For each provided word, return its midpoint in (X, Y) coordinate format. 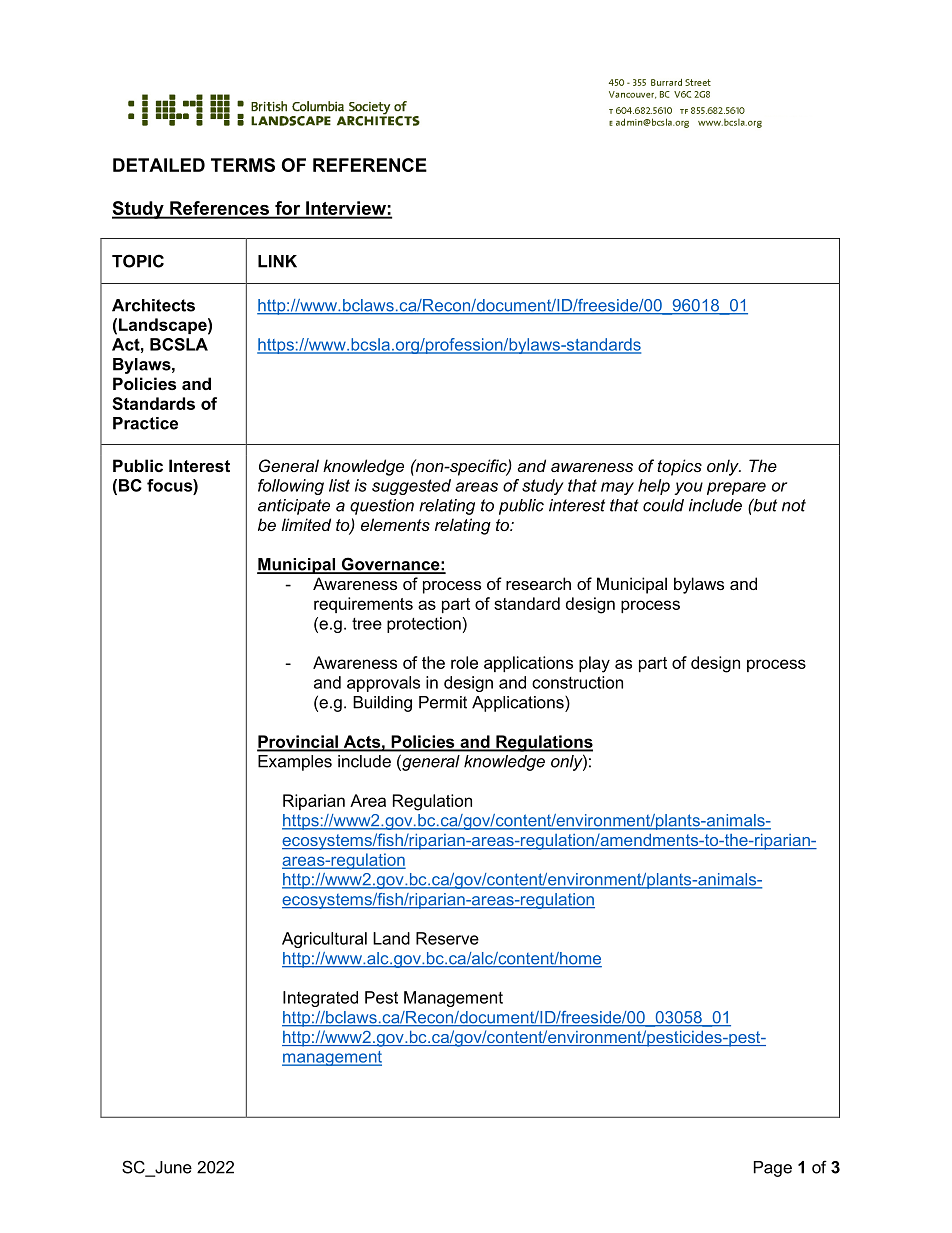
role (464, 662)
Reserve (447, 938)
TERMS (243, 165)
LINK (277, 261)
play (594, 664)
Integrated (320, 999)
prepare (736, 488)
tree (367, 624)
